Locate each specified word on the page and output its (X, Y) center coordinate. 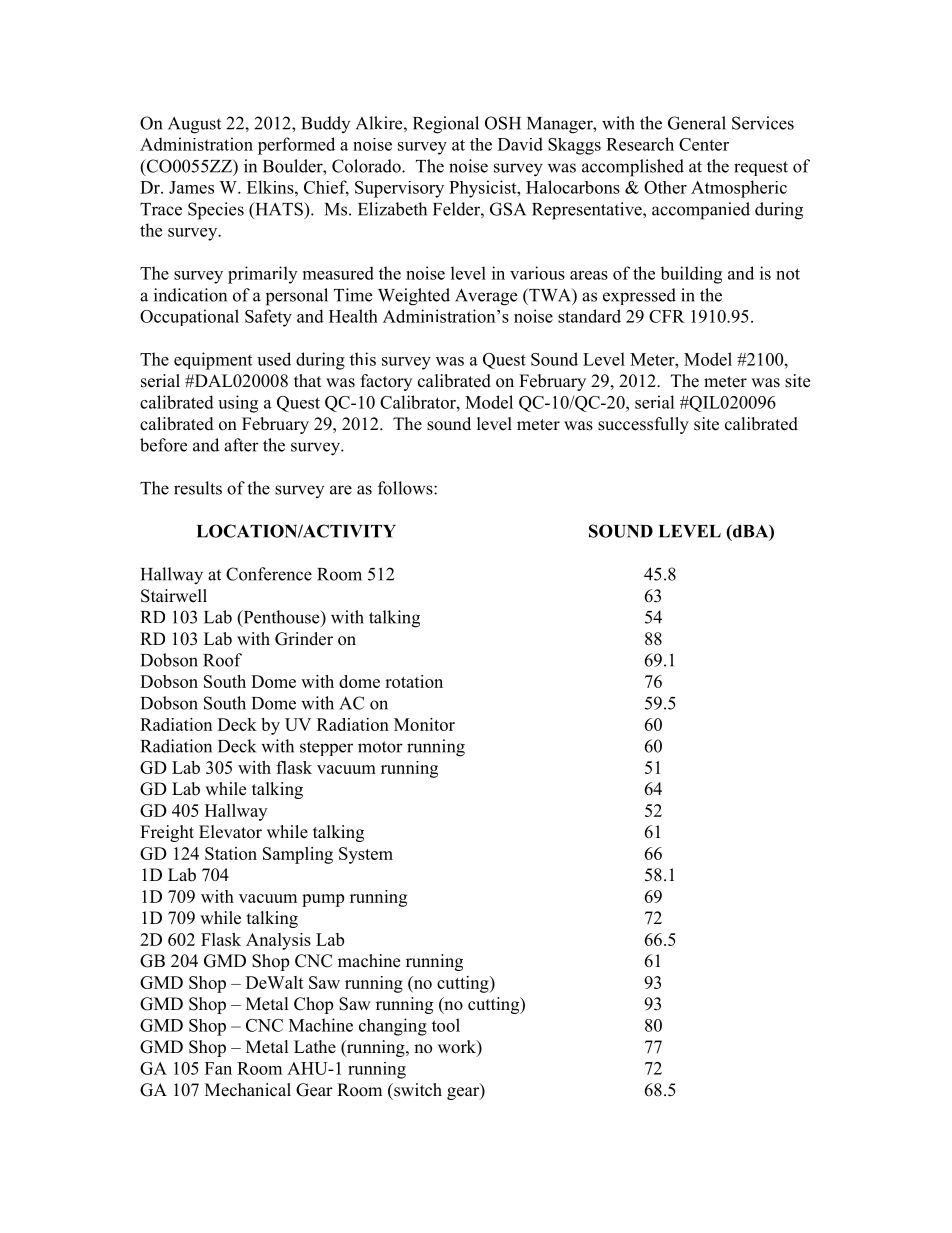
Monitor (424, 724)
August (194, 125)
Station (231, 853)
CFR (667, 316)
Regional (446, 125)
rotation (414, 681)
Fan (218, 1068)
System (366, 855)
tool (446, 1025)
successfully (643, 425)
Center (704, 144)
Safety (268, 318)
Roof (222, 660)
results (198, 488)
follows (406, 488)
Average (486, 297)
